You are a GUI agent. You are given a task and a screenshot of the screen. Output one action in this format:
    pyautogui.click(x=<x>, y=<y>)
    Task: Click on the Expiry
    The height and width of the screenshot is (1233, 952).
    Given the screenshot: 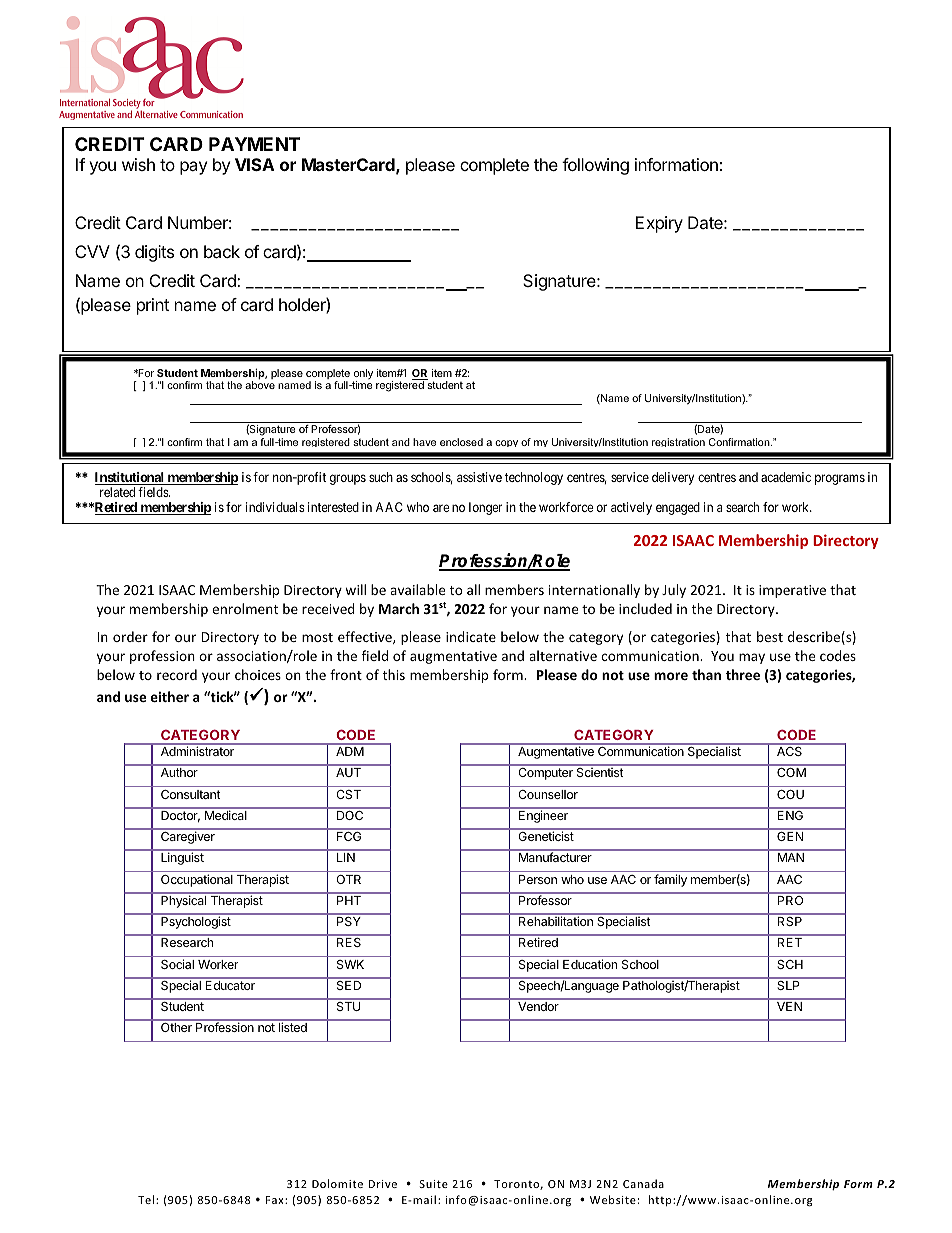 What is the action you would take?
    pyautogui.click(x=659, y=224)
